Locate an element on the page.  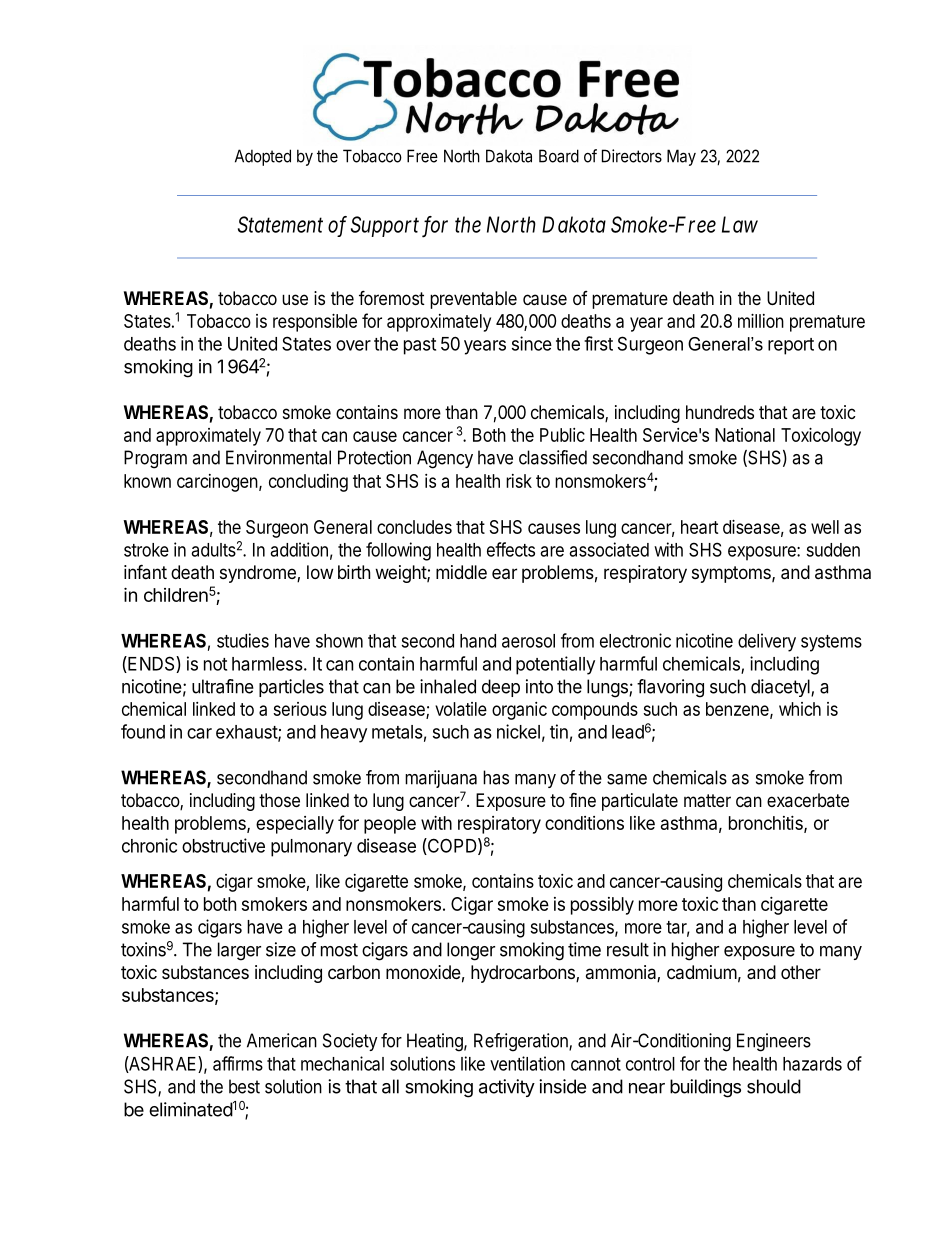
Engineers is located at coordinates (774, 1042).
